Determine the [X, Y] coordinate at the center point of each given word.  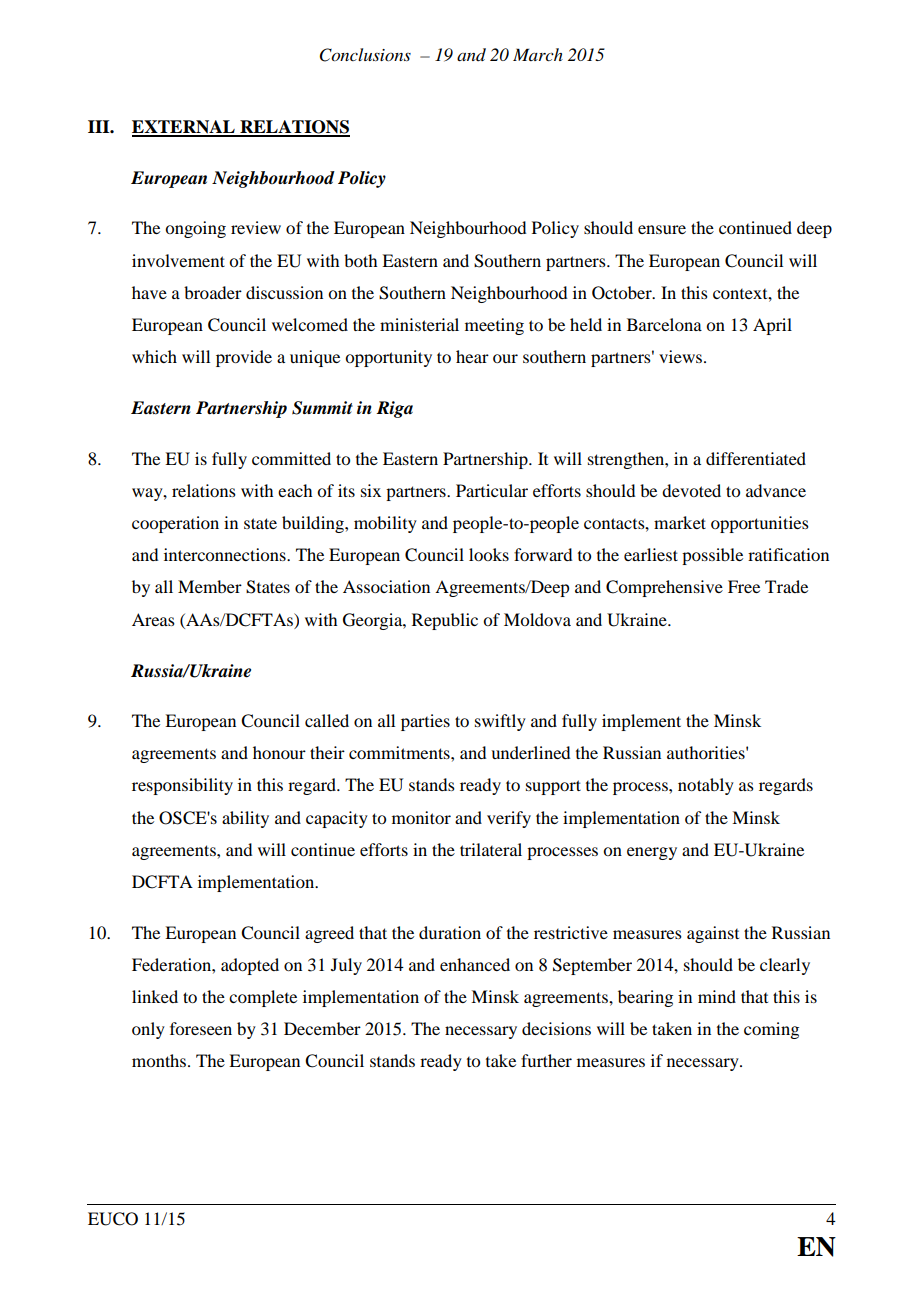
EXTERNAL [184, 128]
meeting [494, 326]
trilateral [491, 849]
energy [652, 853]
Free [744, 586]
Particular [492, 490]
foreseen [201, 1028]
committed [291, 458]
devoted [691, 490]
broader [213, 292]
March [538, 54]
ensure [662, 229]
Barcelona [664, 324]
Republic [445, 621]
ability [245, 819]
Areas [153, 619]
